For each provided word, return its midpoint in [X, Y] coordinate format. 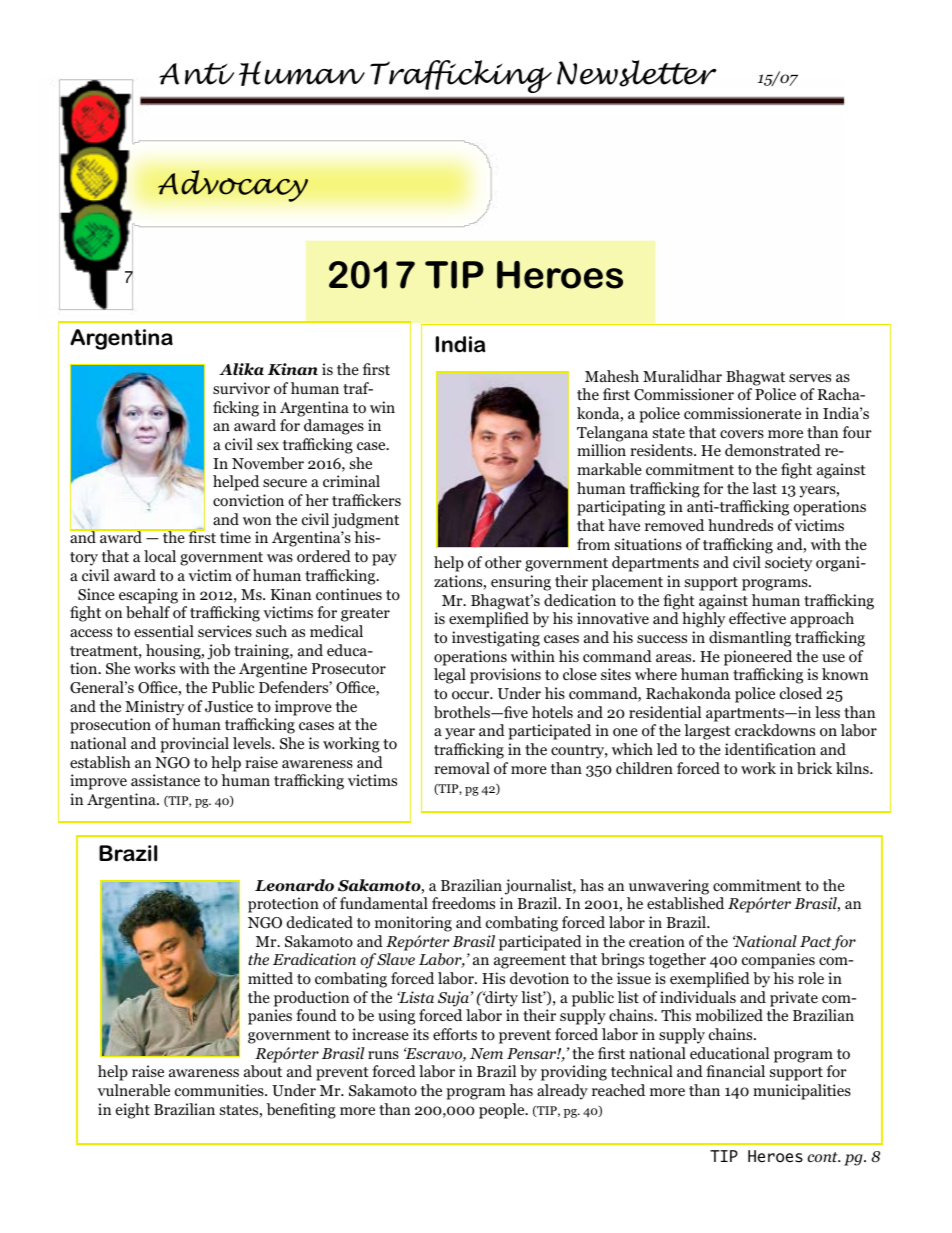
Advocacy [233, 186]
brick [814, 768]
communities [220, 1090]
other [503, 562]
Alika [241, 369]
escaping [148, 596]
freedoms [463, 903]
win [382, 407]
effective [757, 618]
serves [810, 378]
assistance [165, 780]
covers [742, 434]
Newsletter [637, 73]
